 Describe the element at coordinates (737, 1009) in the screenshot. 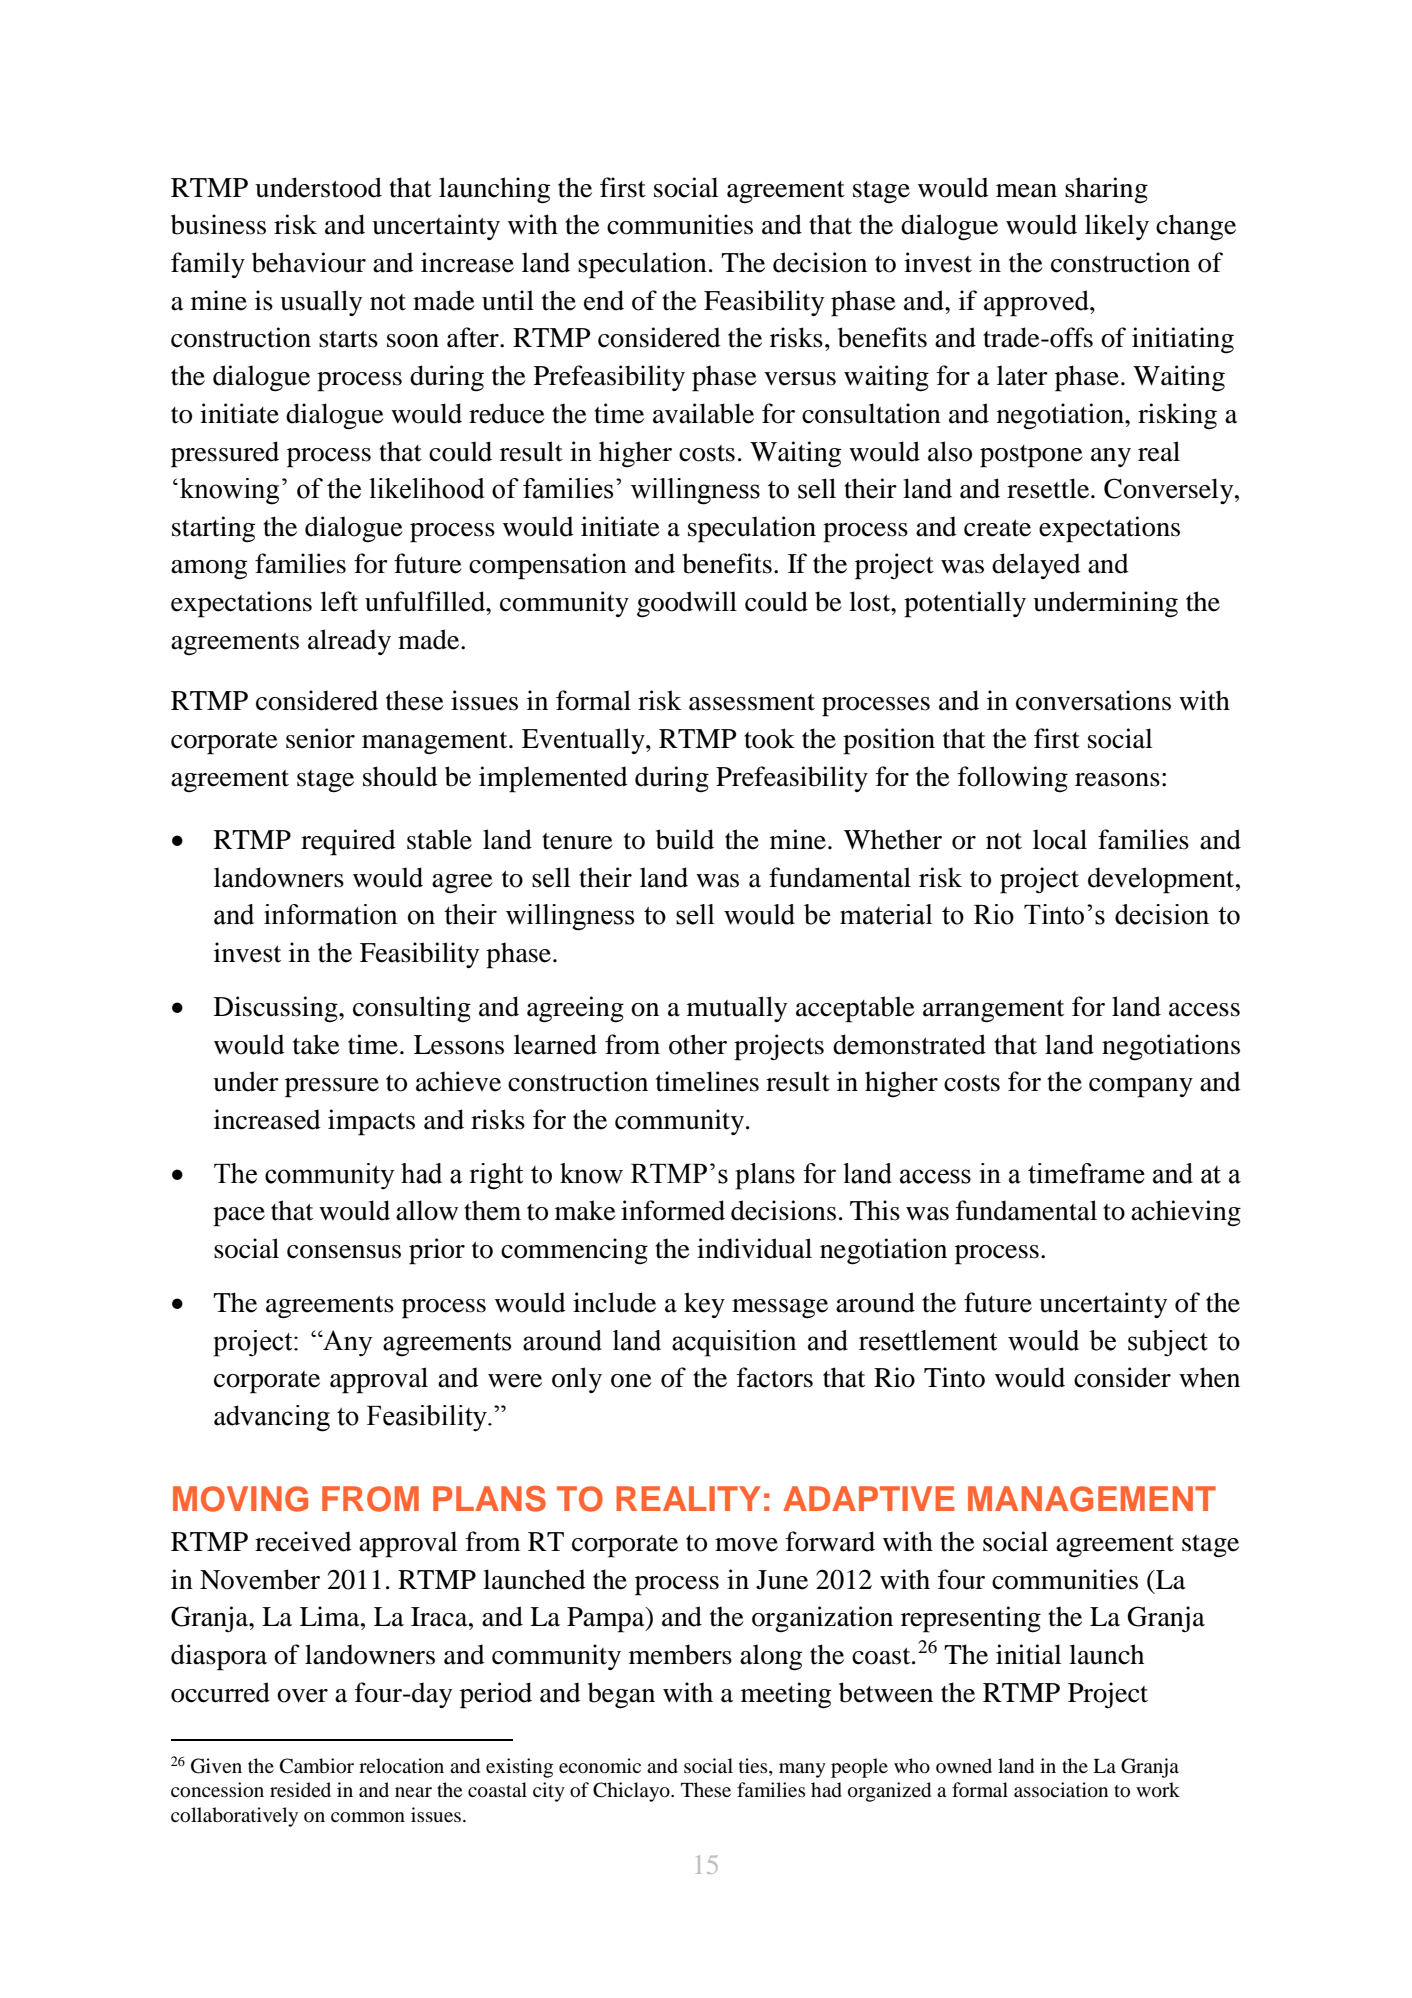

I see `mutually` at that location.
